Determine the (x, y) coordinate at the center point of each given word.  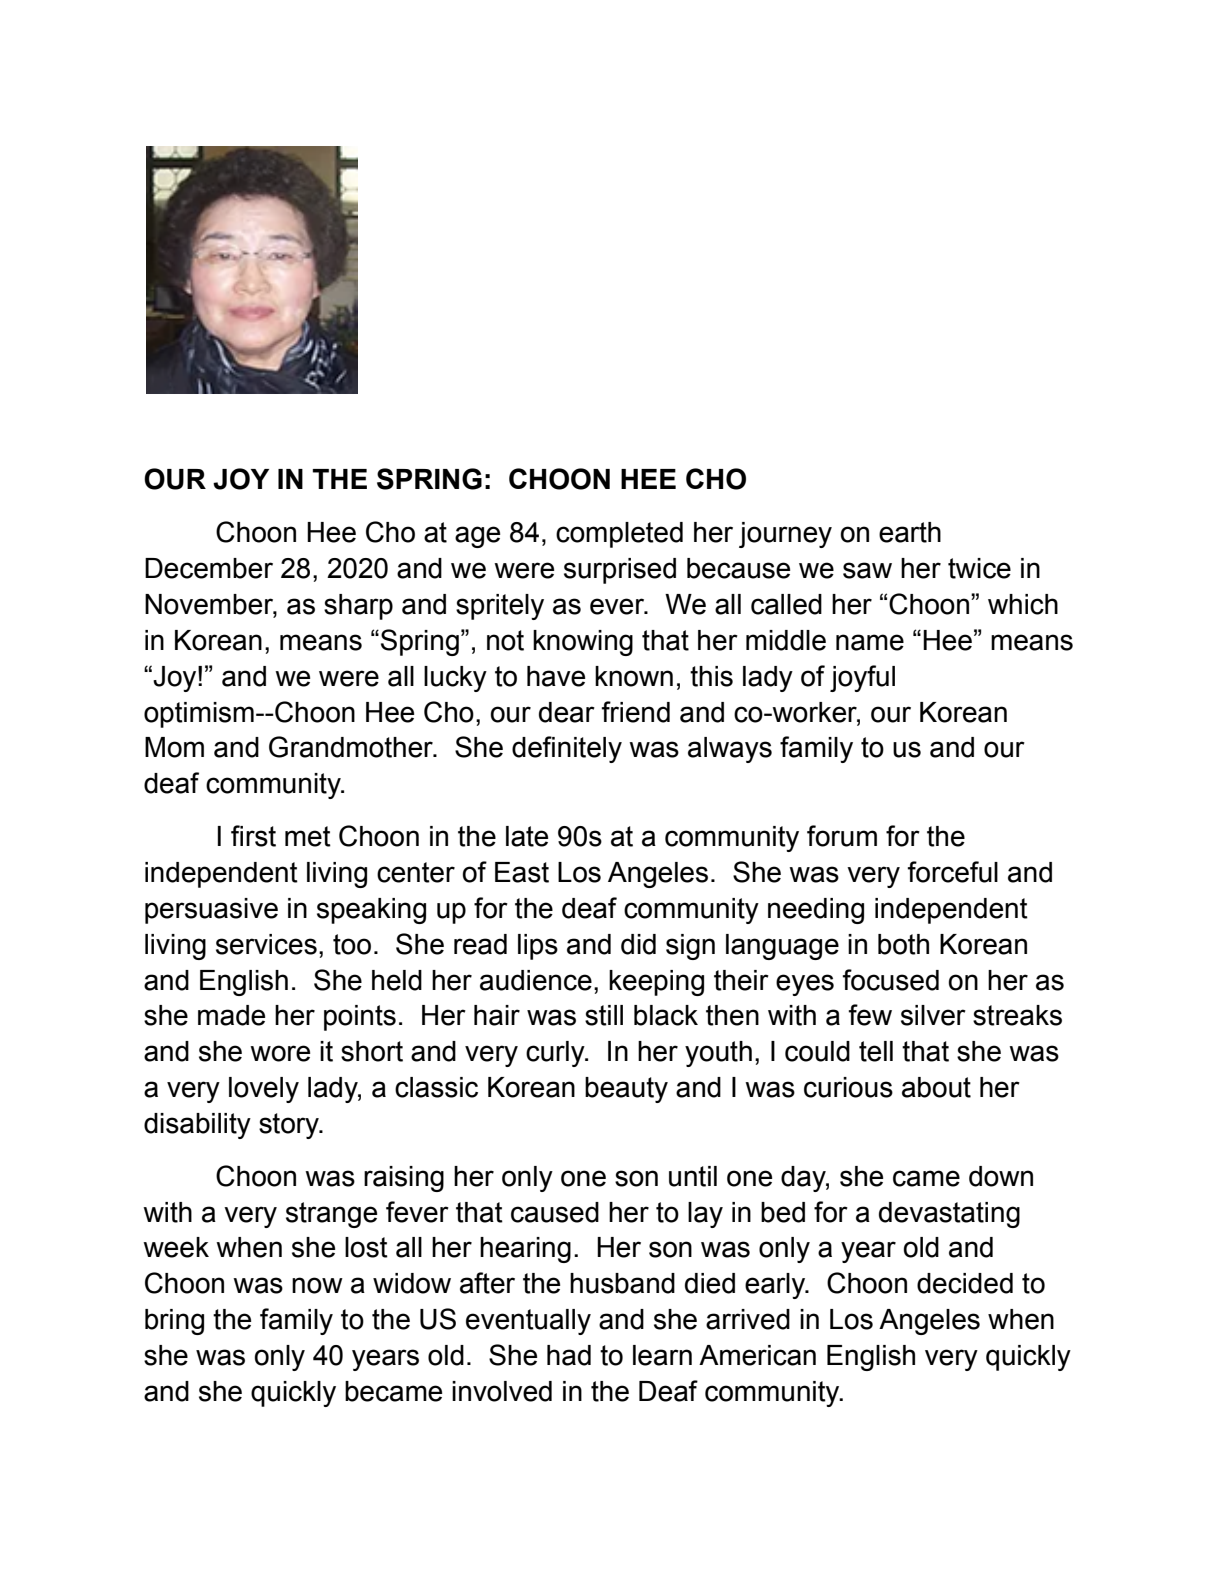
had (569, 1355)
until (693, 1176)
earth (910, 532)
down (1001, 1176)
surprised (620, 571)
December (209, 568)
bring (174, 1322)
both (903, 944)
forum (842, 836)
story (290, 1126)
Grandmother (352, 747)
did (638, 944)
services (266, 944)
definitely (567, 749)
